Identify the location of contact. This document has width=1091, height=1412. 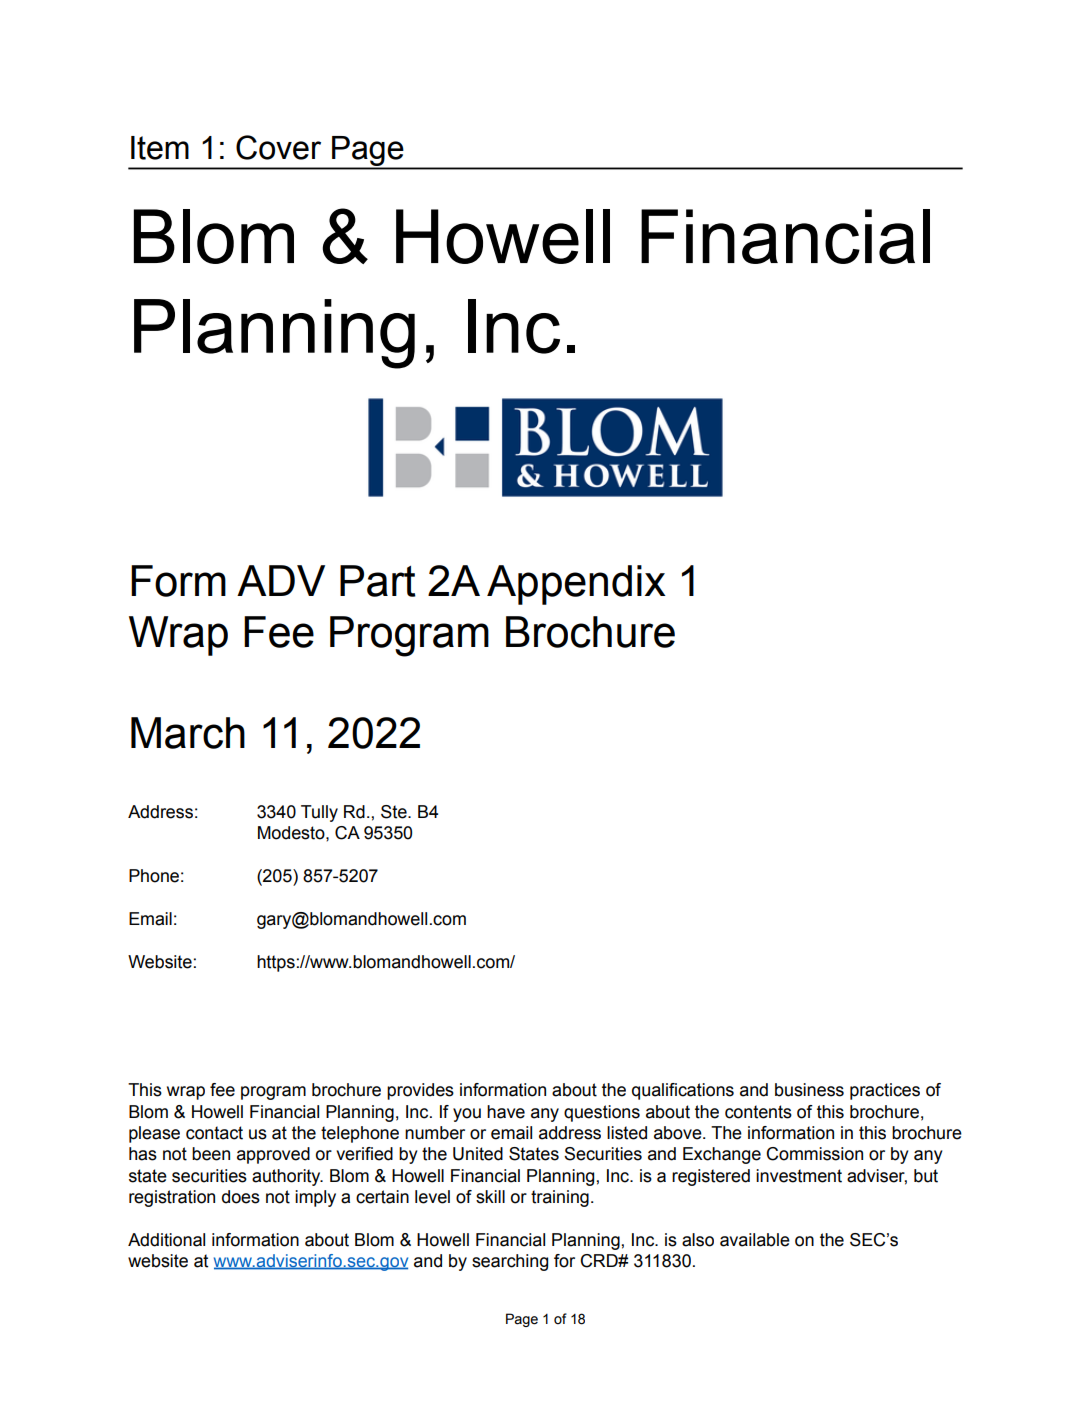
(214, 1133).
